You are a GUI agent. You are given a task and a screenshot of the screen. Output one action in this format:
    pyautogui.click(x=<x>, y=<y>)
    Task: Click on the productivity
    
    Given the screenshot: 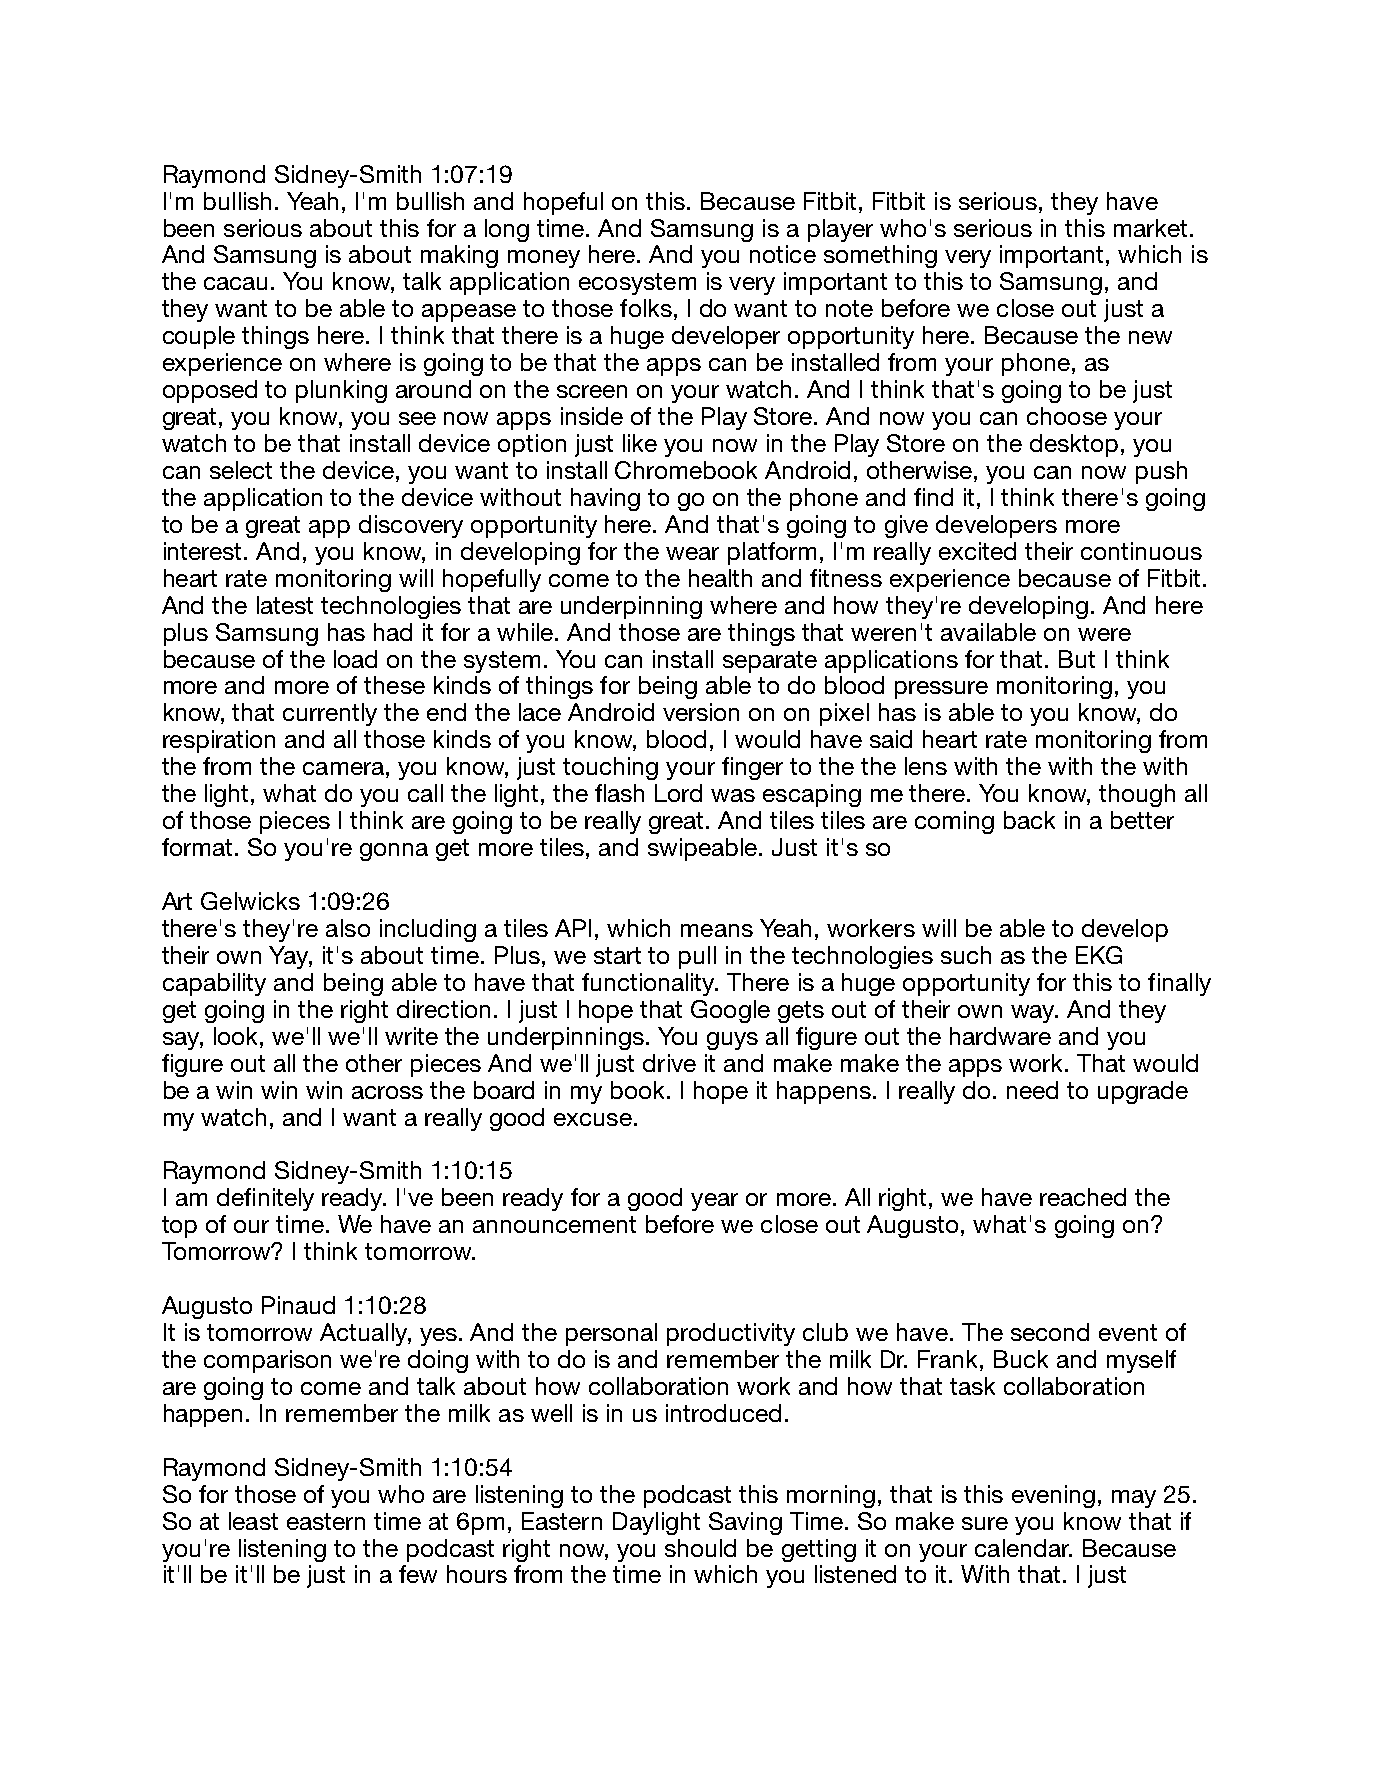 What is the action you would take?
    pyautogui.click(x=731, y=1334)
